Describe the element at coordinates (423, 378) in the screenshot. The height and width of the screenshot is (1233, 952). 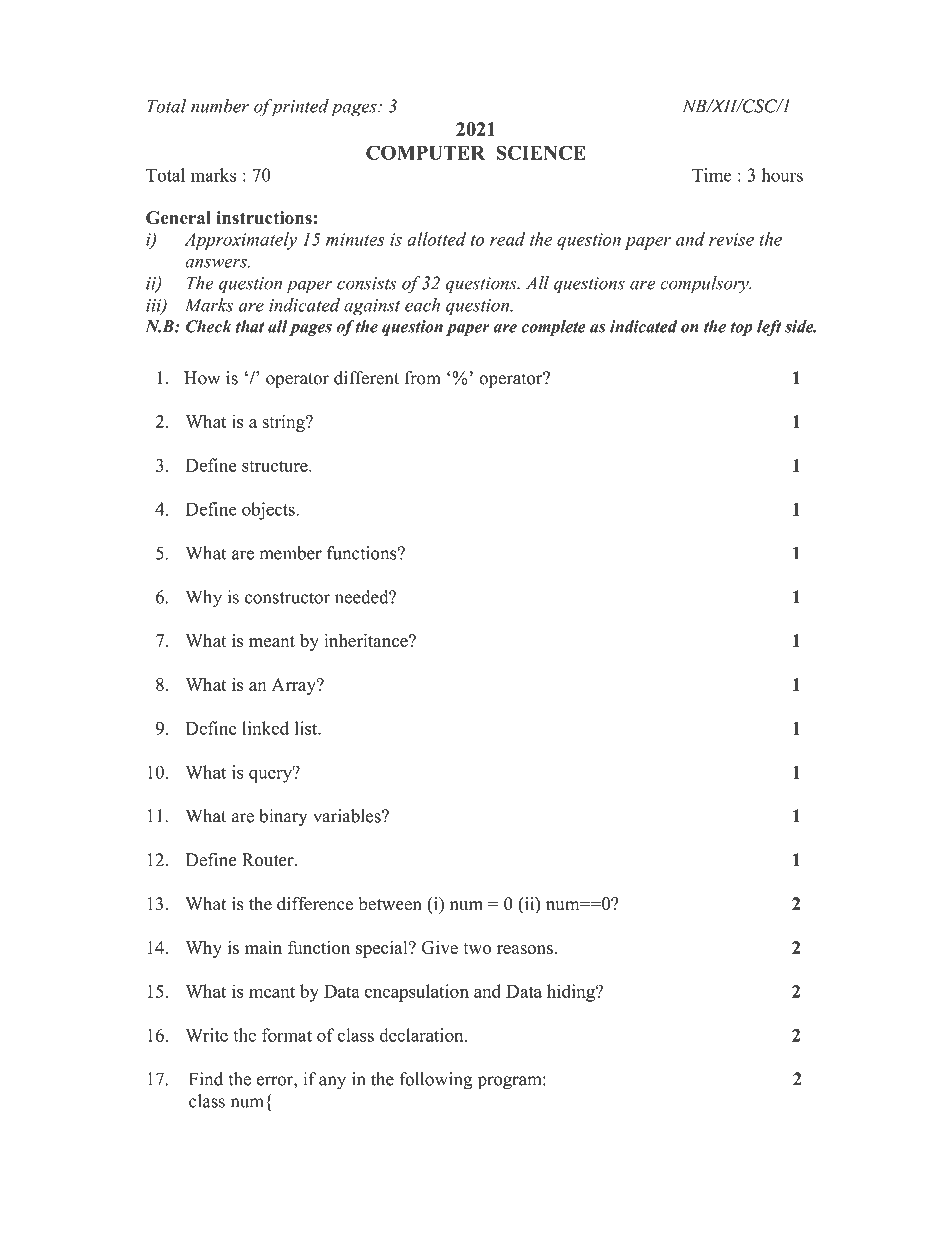
I see `from` at that location.
